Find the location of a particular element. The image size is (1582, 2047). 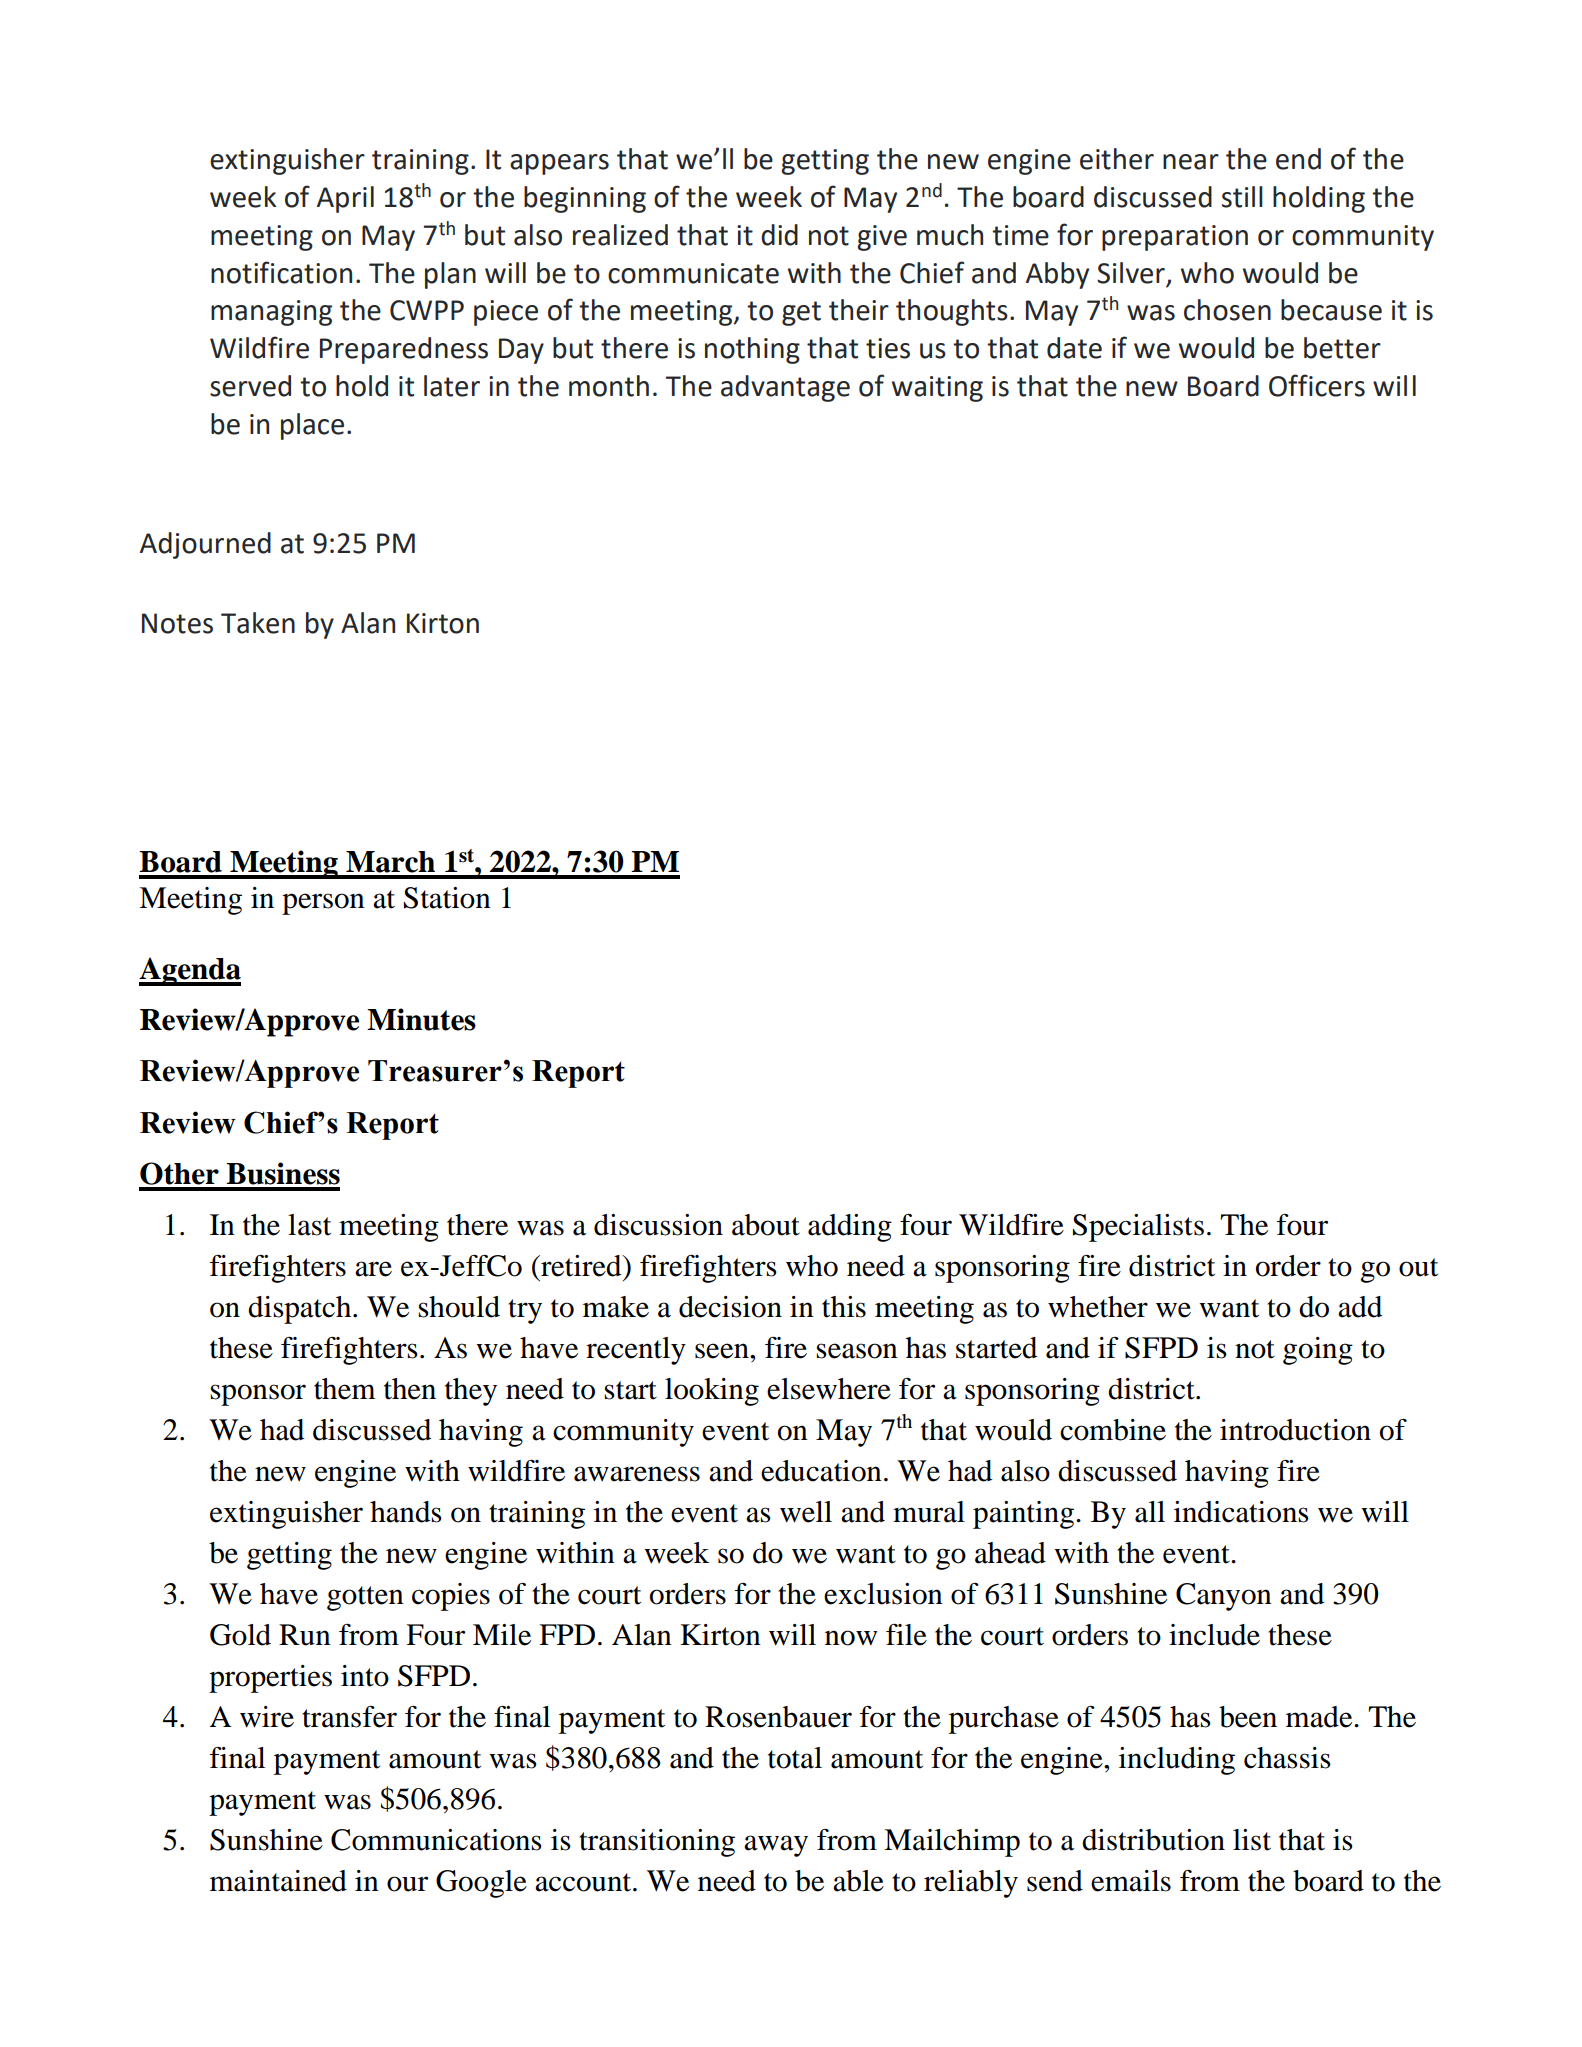

them is located at coordinates (345, 1389).
